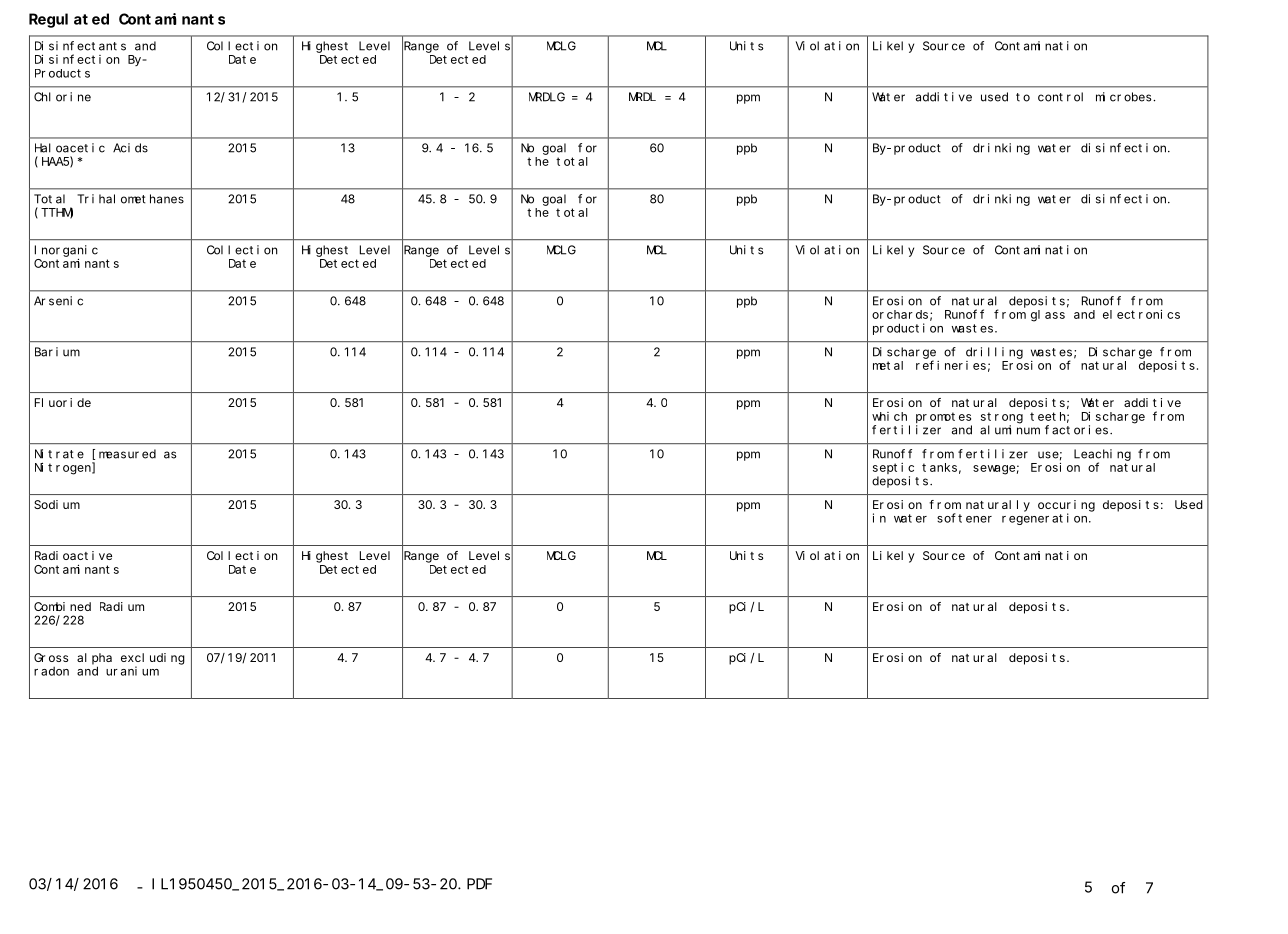  Describe the element at coordinates (58, 301) in the page. I see `Arsenic` at that location.
